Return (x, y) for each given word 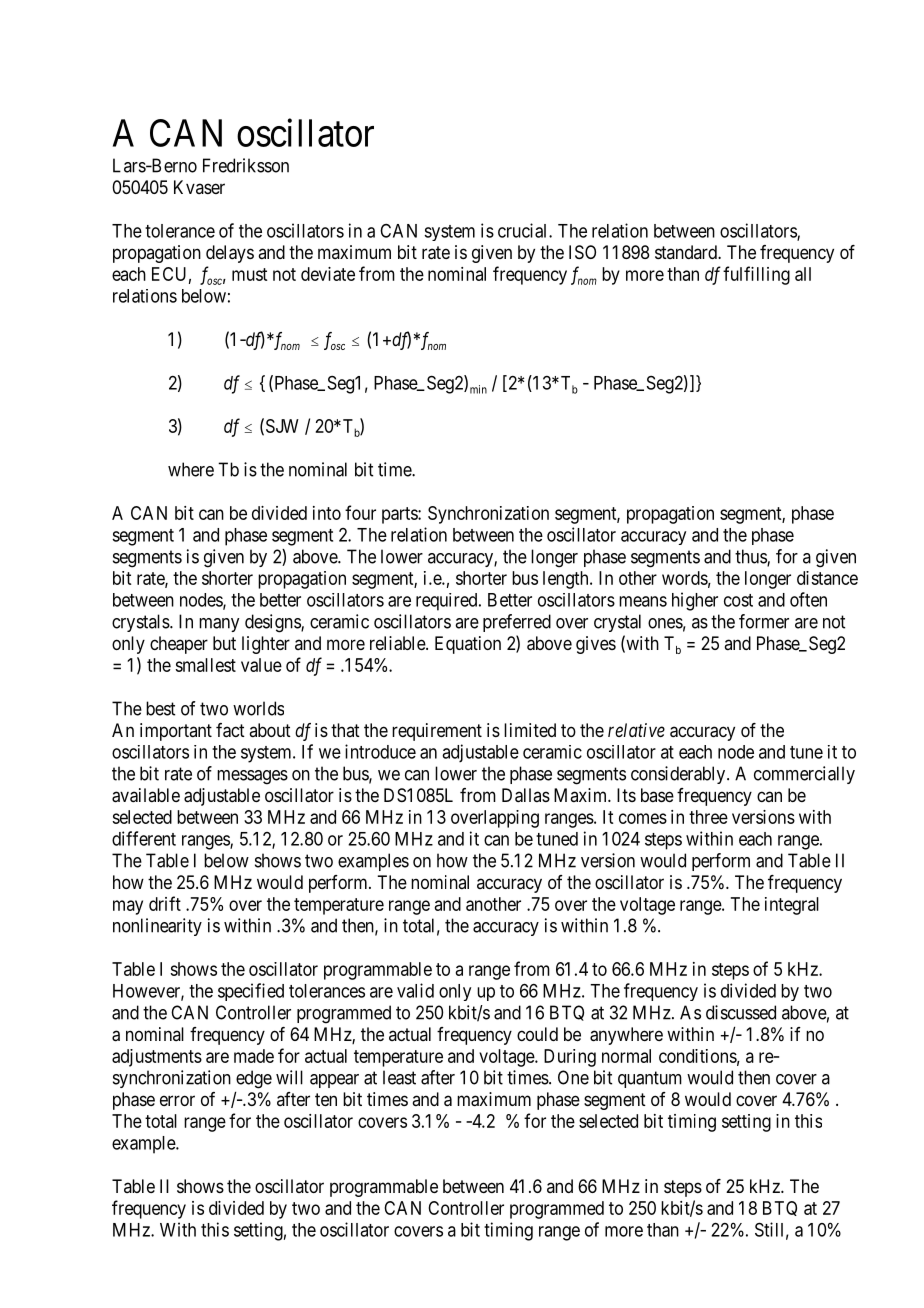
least (399, 1077)
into (327, 513)
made (254, 1056)
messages (252, 777)
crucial (524, 230)
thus (751, 557)
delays (230, 254)
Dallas (526, 795)
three (708, 817)
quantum (650, 1079)
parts (400, 515)
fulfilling (756, 275)
